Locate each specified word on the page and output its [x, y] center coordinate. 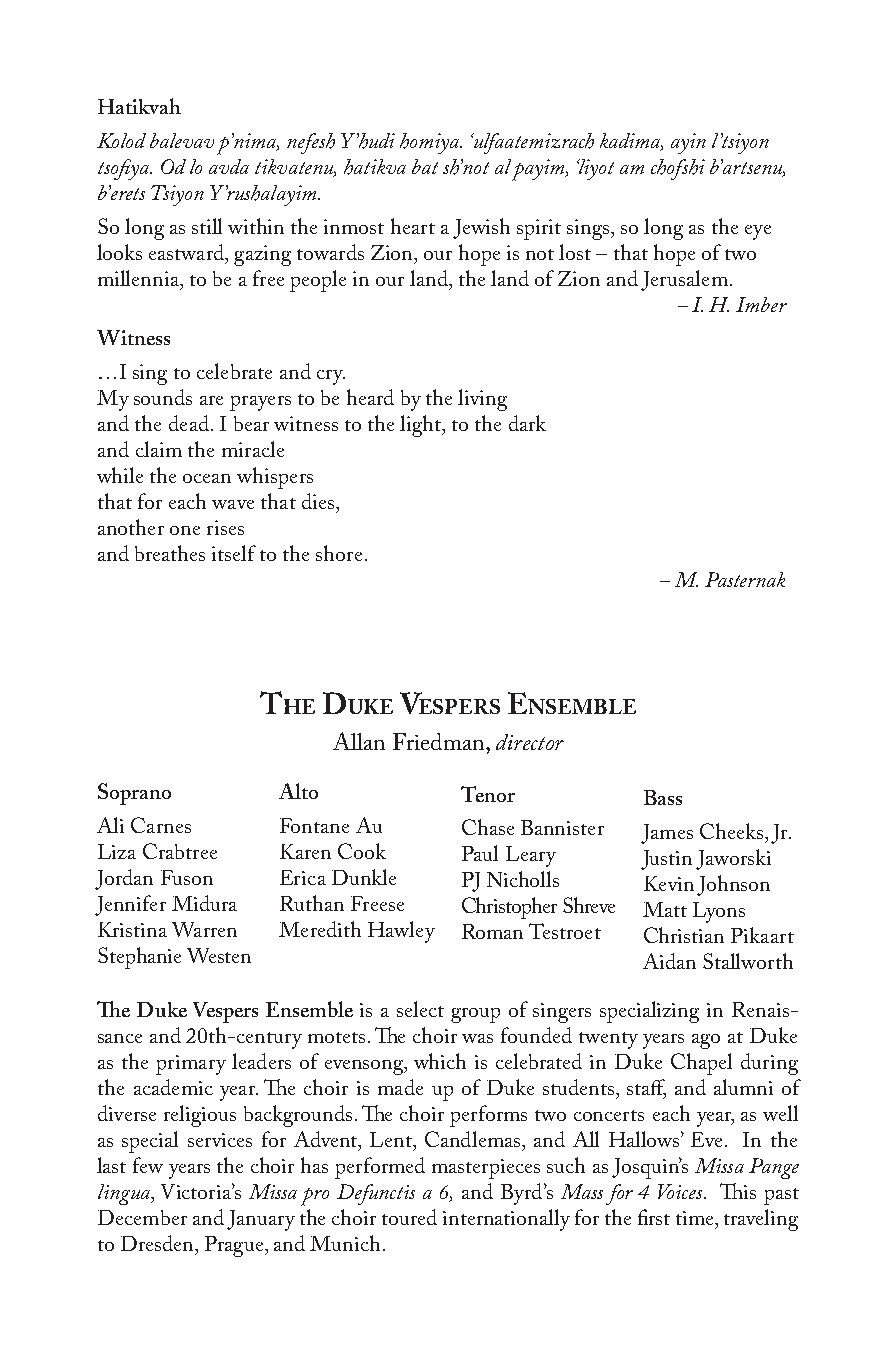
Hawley [401, 932]
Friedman [440, 741]
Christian [684, 935]
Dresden [159, 1243]
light [422, 426]
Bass [663, 797]
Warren [204, 929]
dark [527, 423]
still [207, 226]
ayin [688, 143]
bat [425, 166]
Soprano [134, 794]
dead [189, 423]
